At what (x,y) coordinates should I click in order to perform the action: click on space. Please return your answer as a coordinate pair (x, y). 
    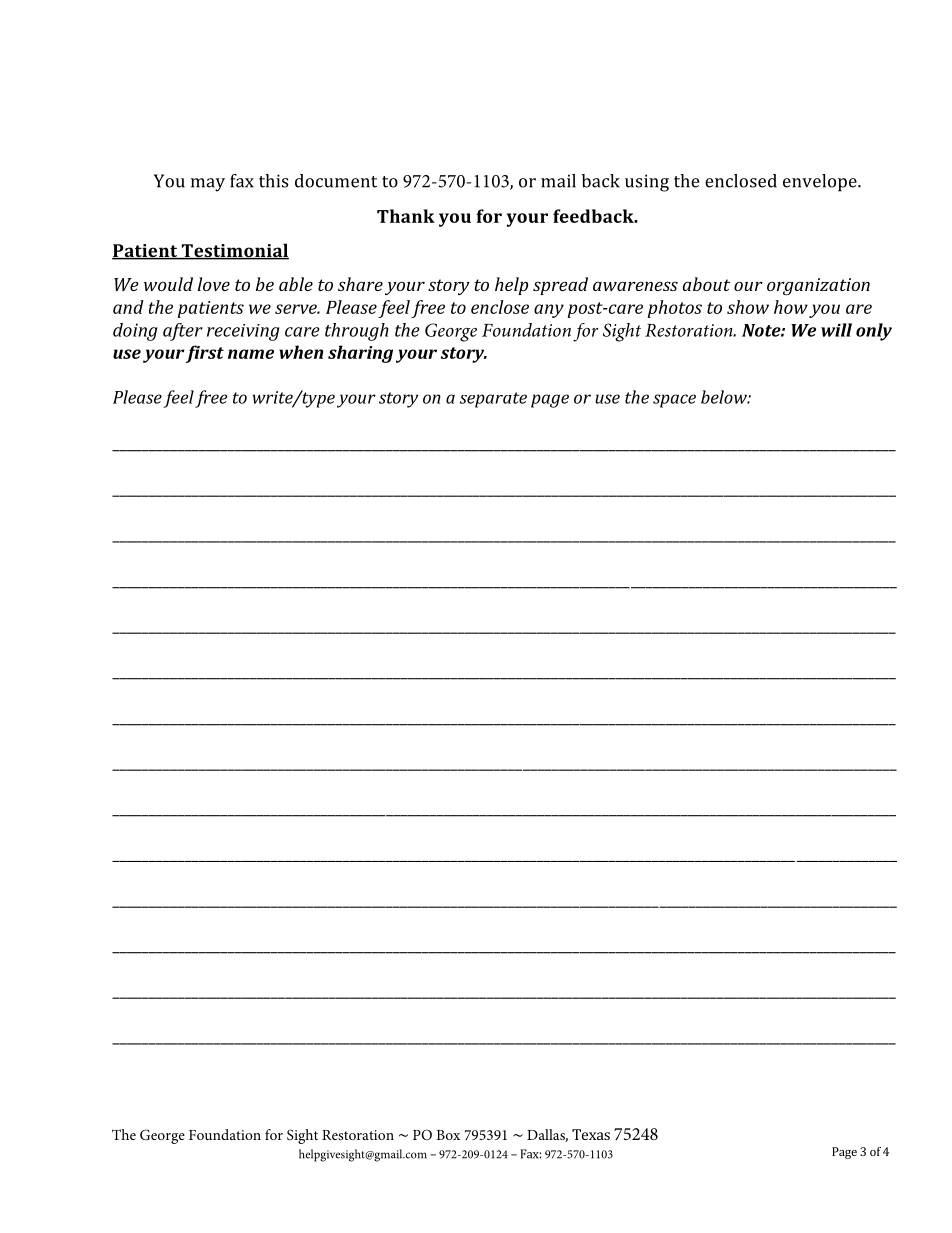
    Looking at the image, I should click on (674, 401).
